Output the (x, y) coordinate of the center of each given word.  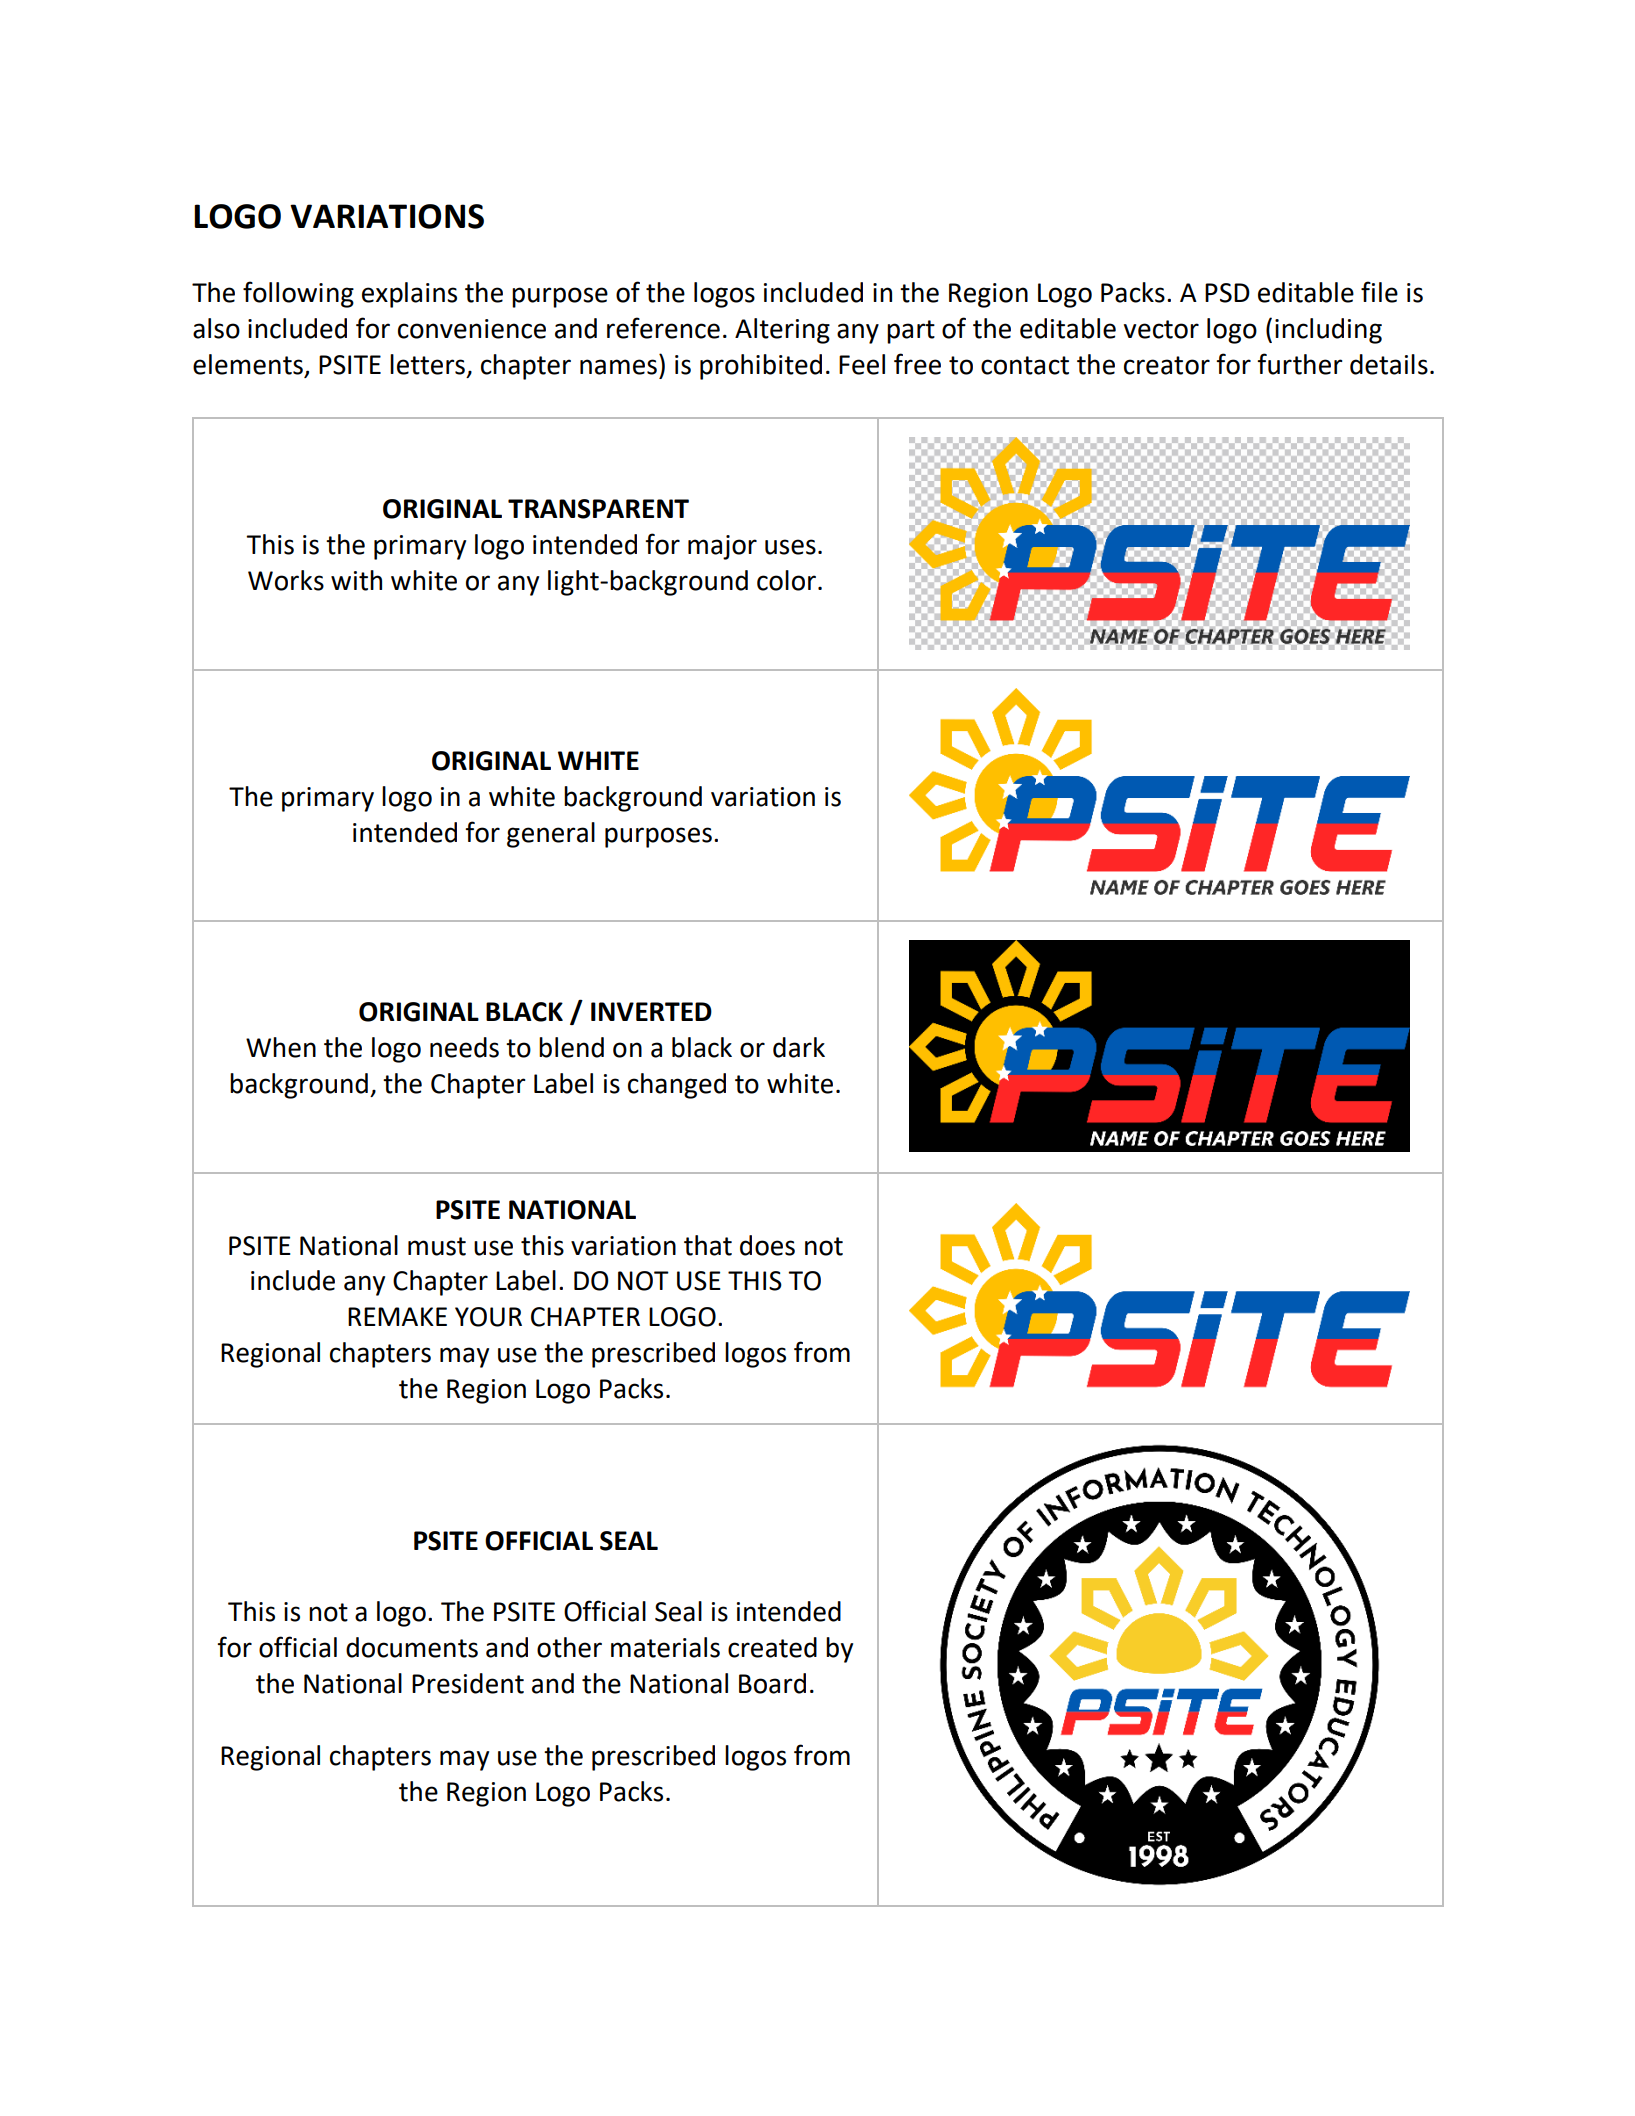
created (772, 1647)
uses (790, 547)
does (767, 1245)
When (281, 1047)
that (708, 1245)
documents (412, 1647)
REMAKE (397, 1316)
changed (677, 1086)
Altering (782, 331)
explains (409, 295)
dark (799, 1047)
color (786, 580)
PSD (1227, 293)
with (356, 580)
